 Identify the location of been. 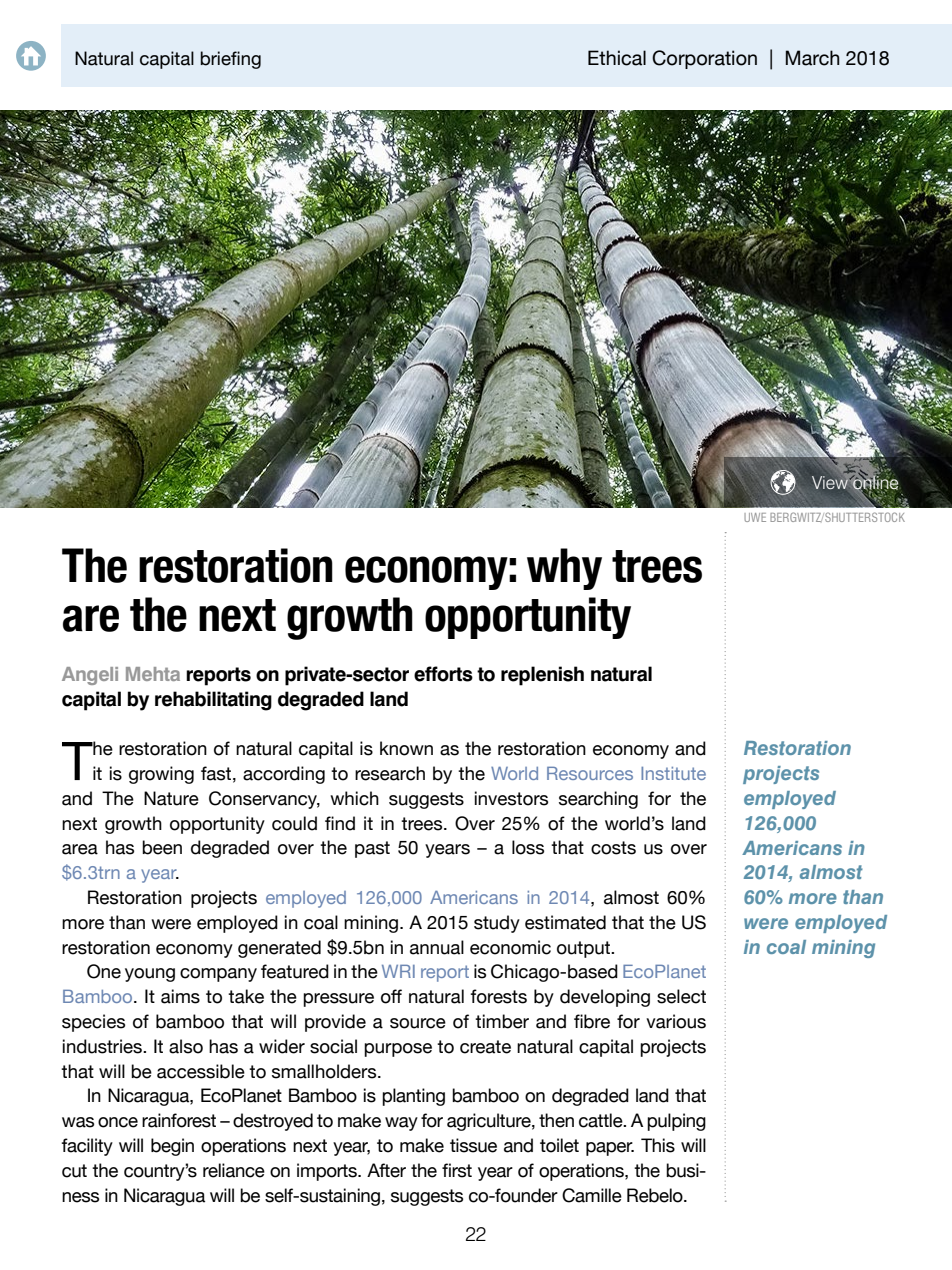
(162, 847).
